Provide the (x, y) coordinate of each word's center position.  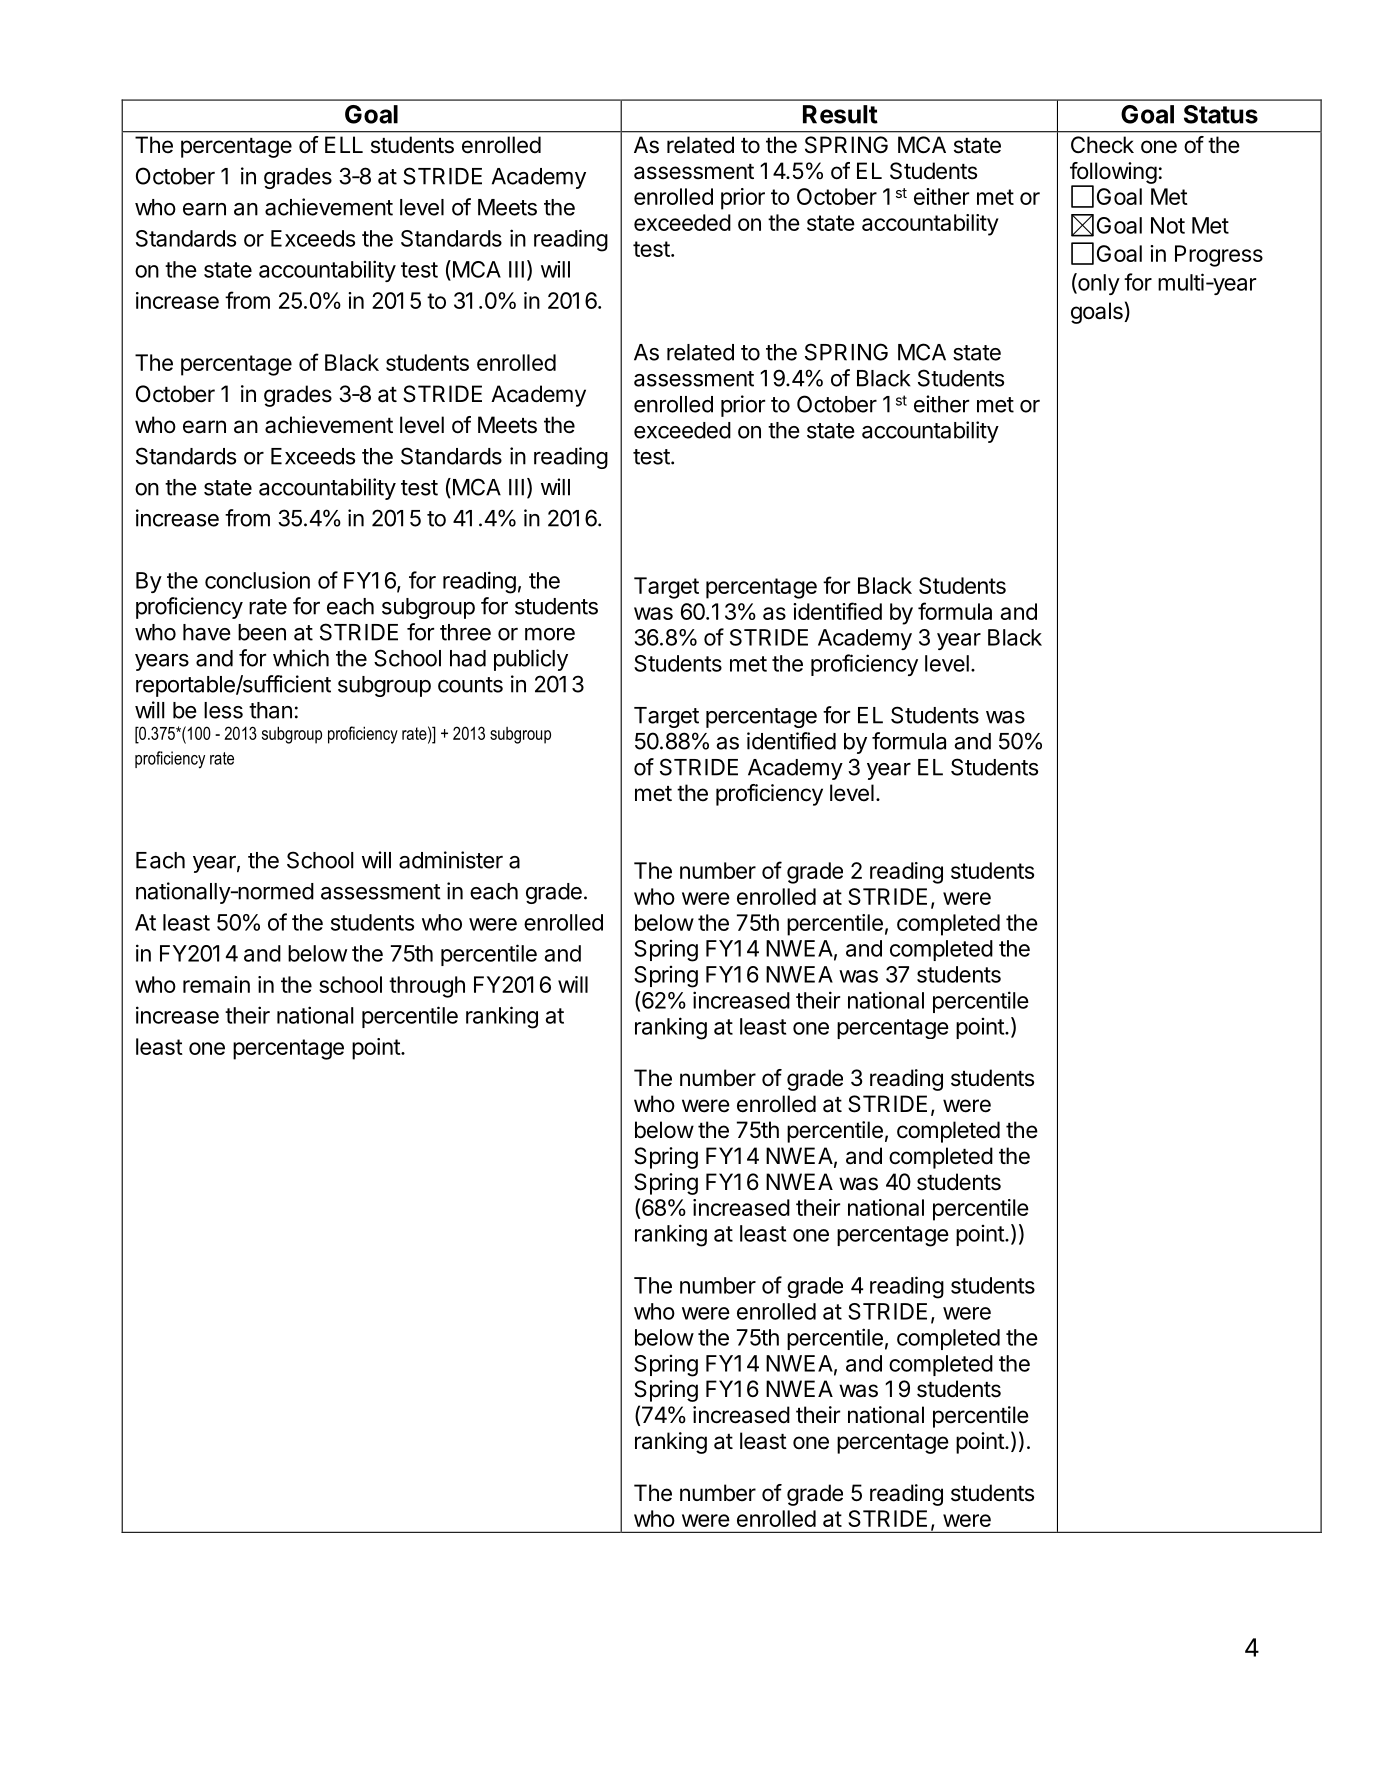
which (301, 658)
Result (840, 114)
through (427, 987)
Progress (1219, 256)
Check (1102, 145)
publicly (531, 660)
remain (216, 984)
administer (451, 860)
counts (470, 685)
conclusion (257, 580)
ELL (344, 144)
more (550, 634)
